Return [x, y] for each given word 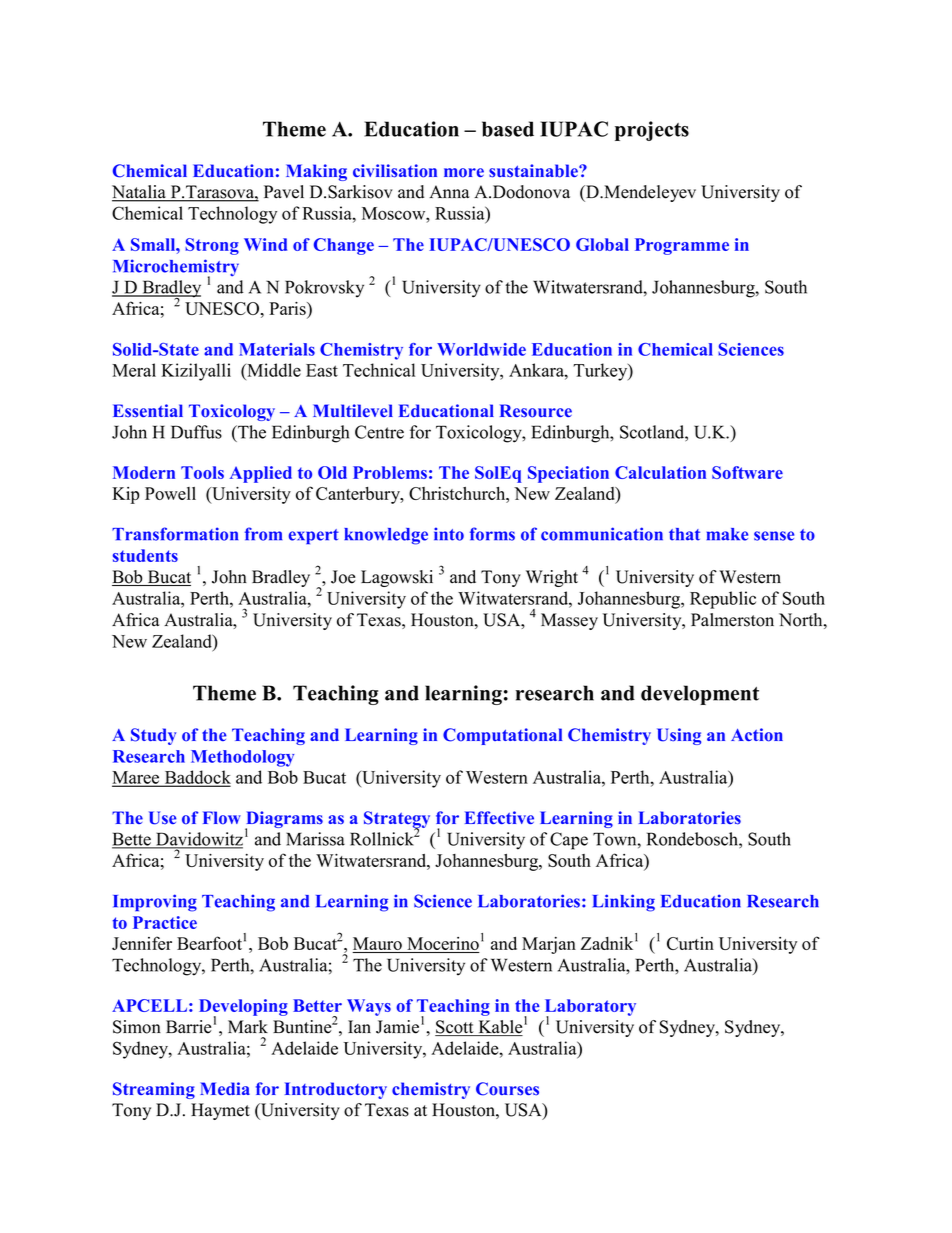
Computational [502, 736]
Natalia [140, 193]
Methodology [242, 758]
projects [652, 131]
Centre [379, 432]
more [464, 173]
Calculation [660, 472]
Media [225, 1088]
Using [679, 736]
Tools [202, 472]
